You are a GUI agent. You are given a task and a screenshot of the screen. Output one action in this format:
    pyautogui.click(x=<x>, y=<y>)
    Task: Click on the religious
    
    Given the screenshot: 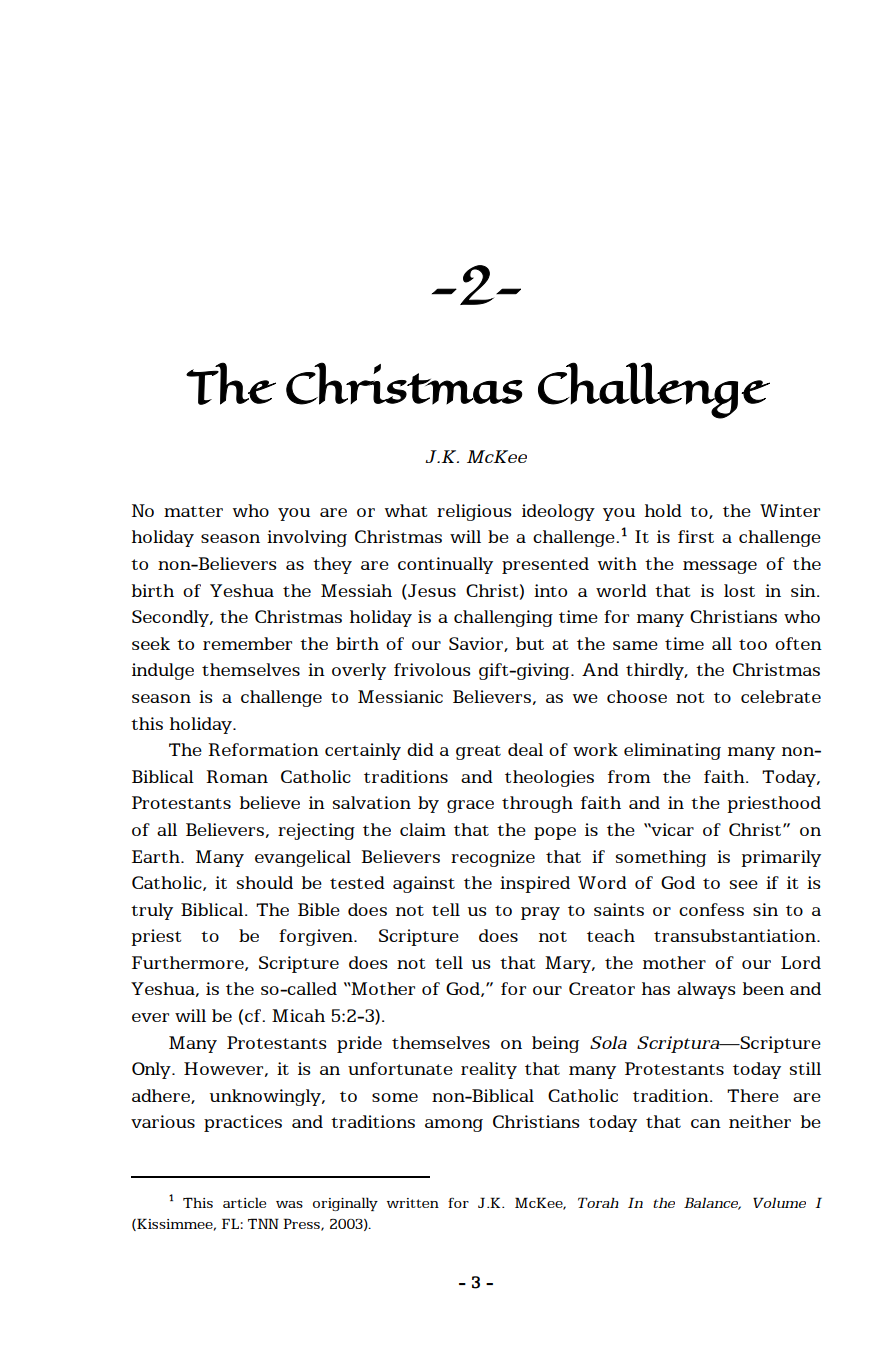 What is the action you would take?
    pyautogui.click(x=474, y=512)
